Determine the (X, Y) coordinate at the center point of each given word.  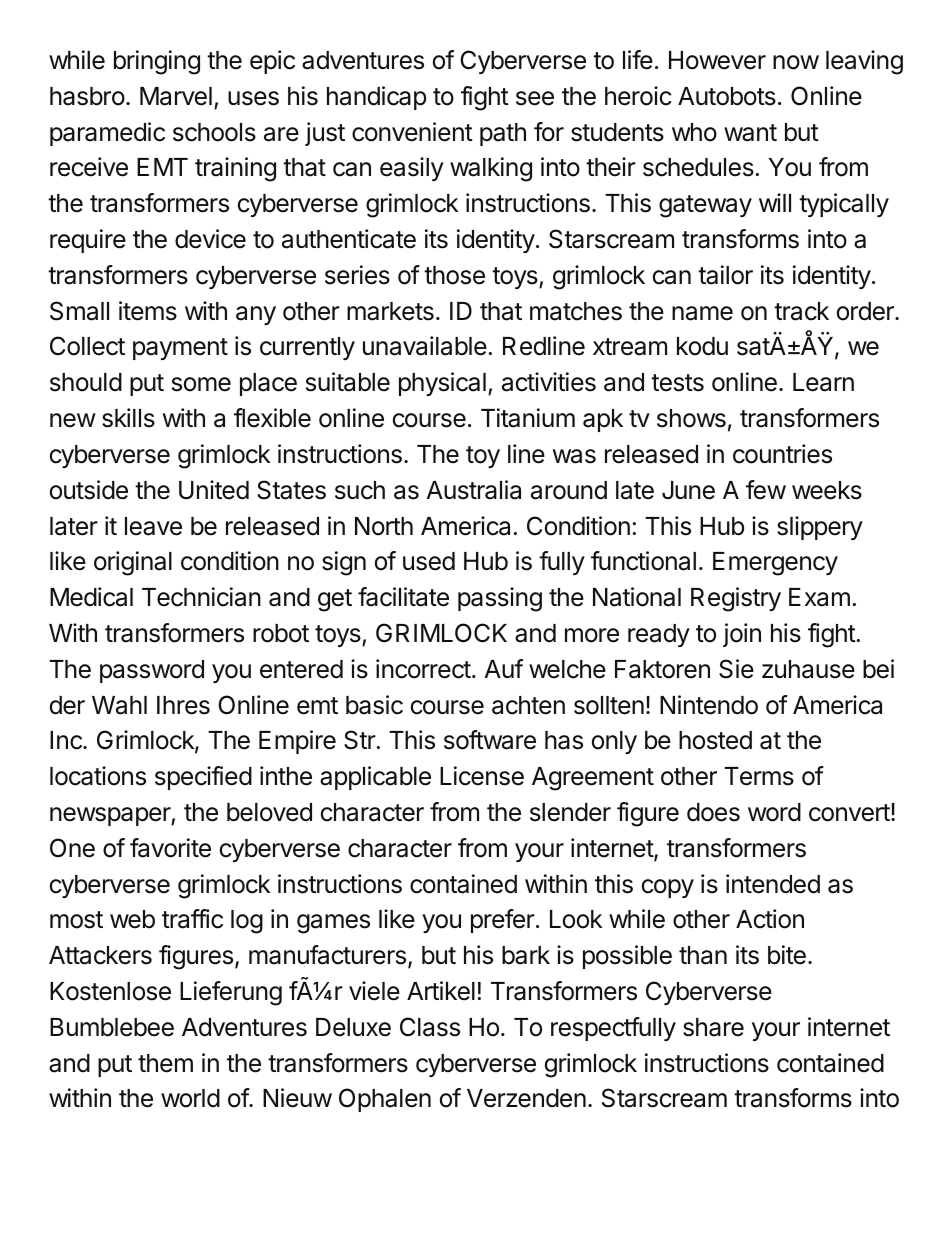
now (796, 62)
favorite (170, 848)
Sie (736, 669)
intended (773, 884)
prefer (503, 921)
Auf (504, 668)
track (801, 311)
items (148, 311)
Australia (474, 490)
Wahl (119, 705)
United (214, 490)
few (766, 490)
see (535, 98)
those (454, 275)
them (165, 1063)
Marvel (176, 96)
